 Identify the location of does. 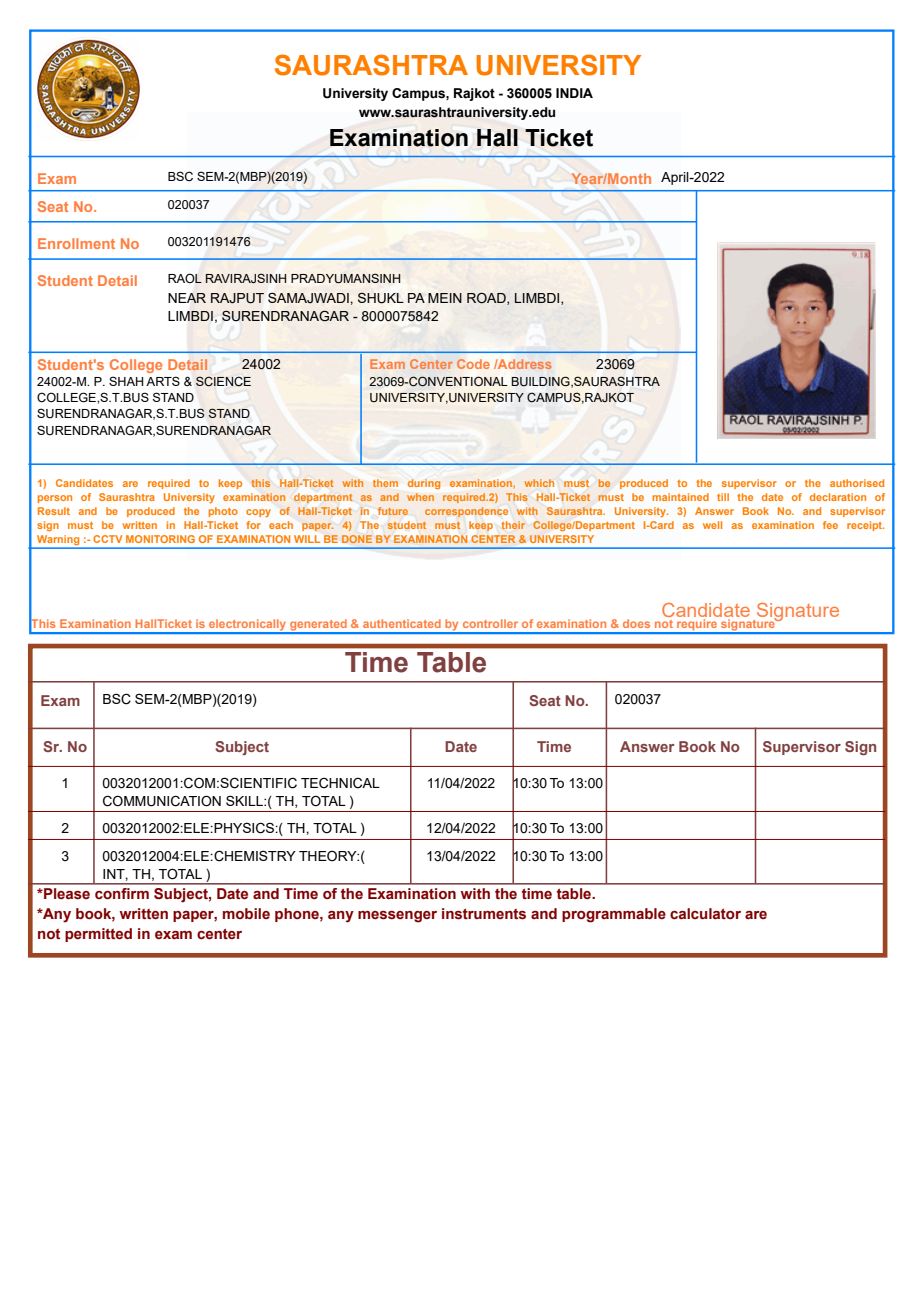
(636, 623).
